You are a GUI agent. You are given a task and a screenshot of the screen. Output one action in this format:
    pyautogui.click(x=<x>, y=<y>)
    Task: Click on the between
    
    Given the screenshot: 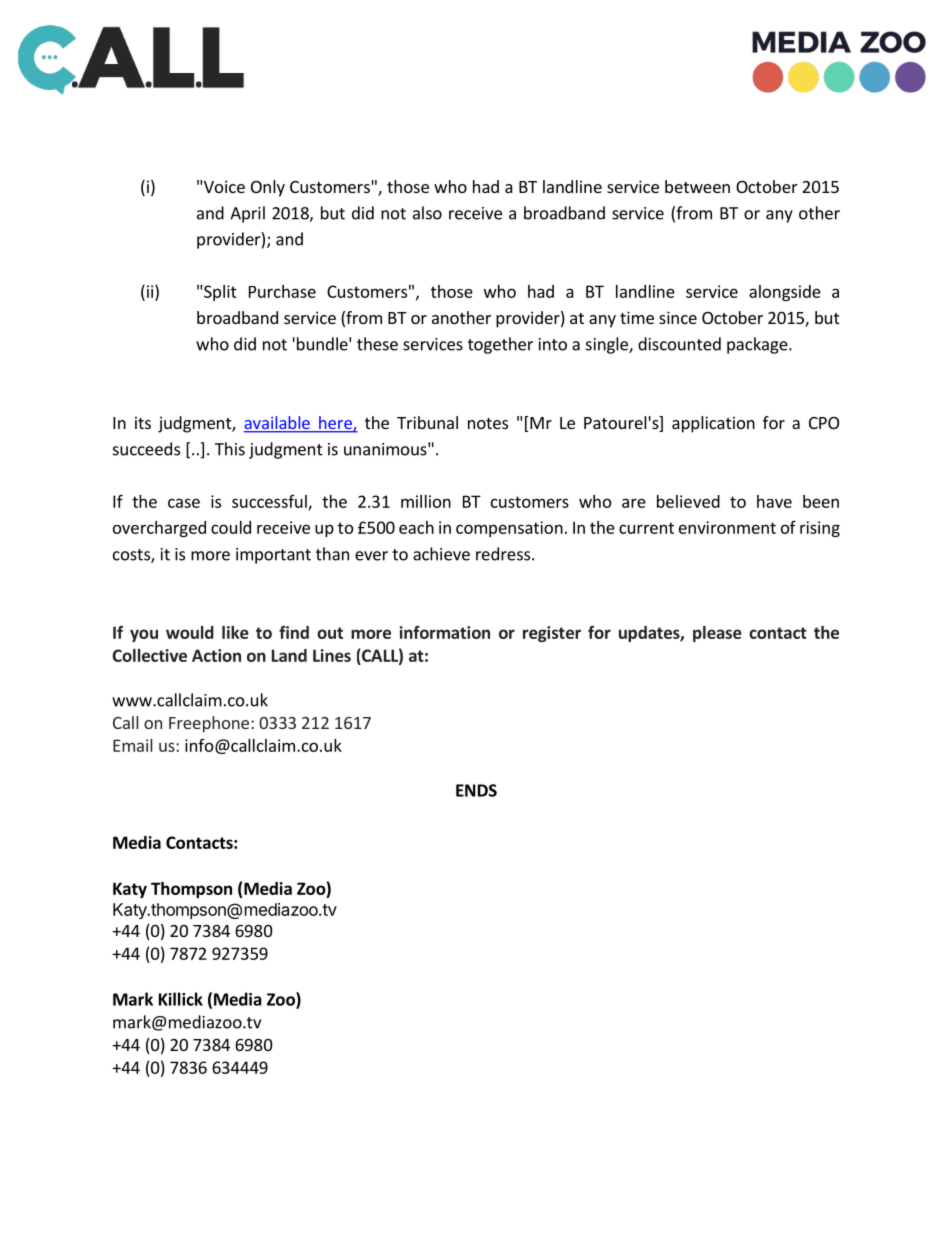 What is the action you would take?
    pyautogui.click(x=697, y=186)
